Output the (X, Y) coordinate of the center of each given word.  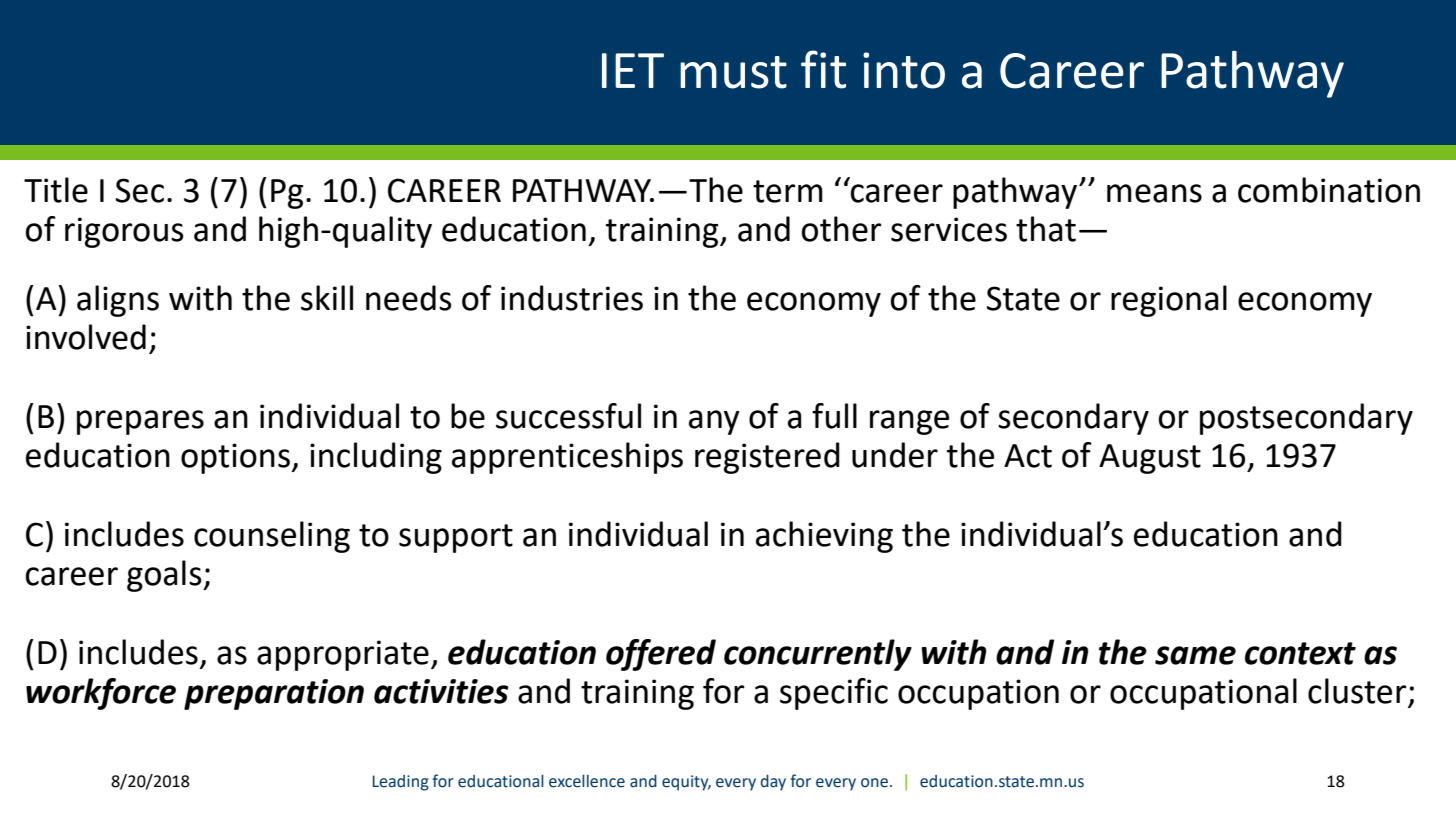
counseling (272, 537)
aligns (118, 301)
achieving (824, 537)
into (904, 70)
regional (1169, 301)
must (733, 72)
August (1150, 459)
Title (56, 190)
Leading (400, 783)
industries (572, 298)
